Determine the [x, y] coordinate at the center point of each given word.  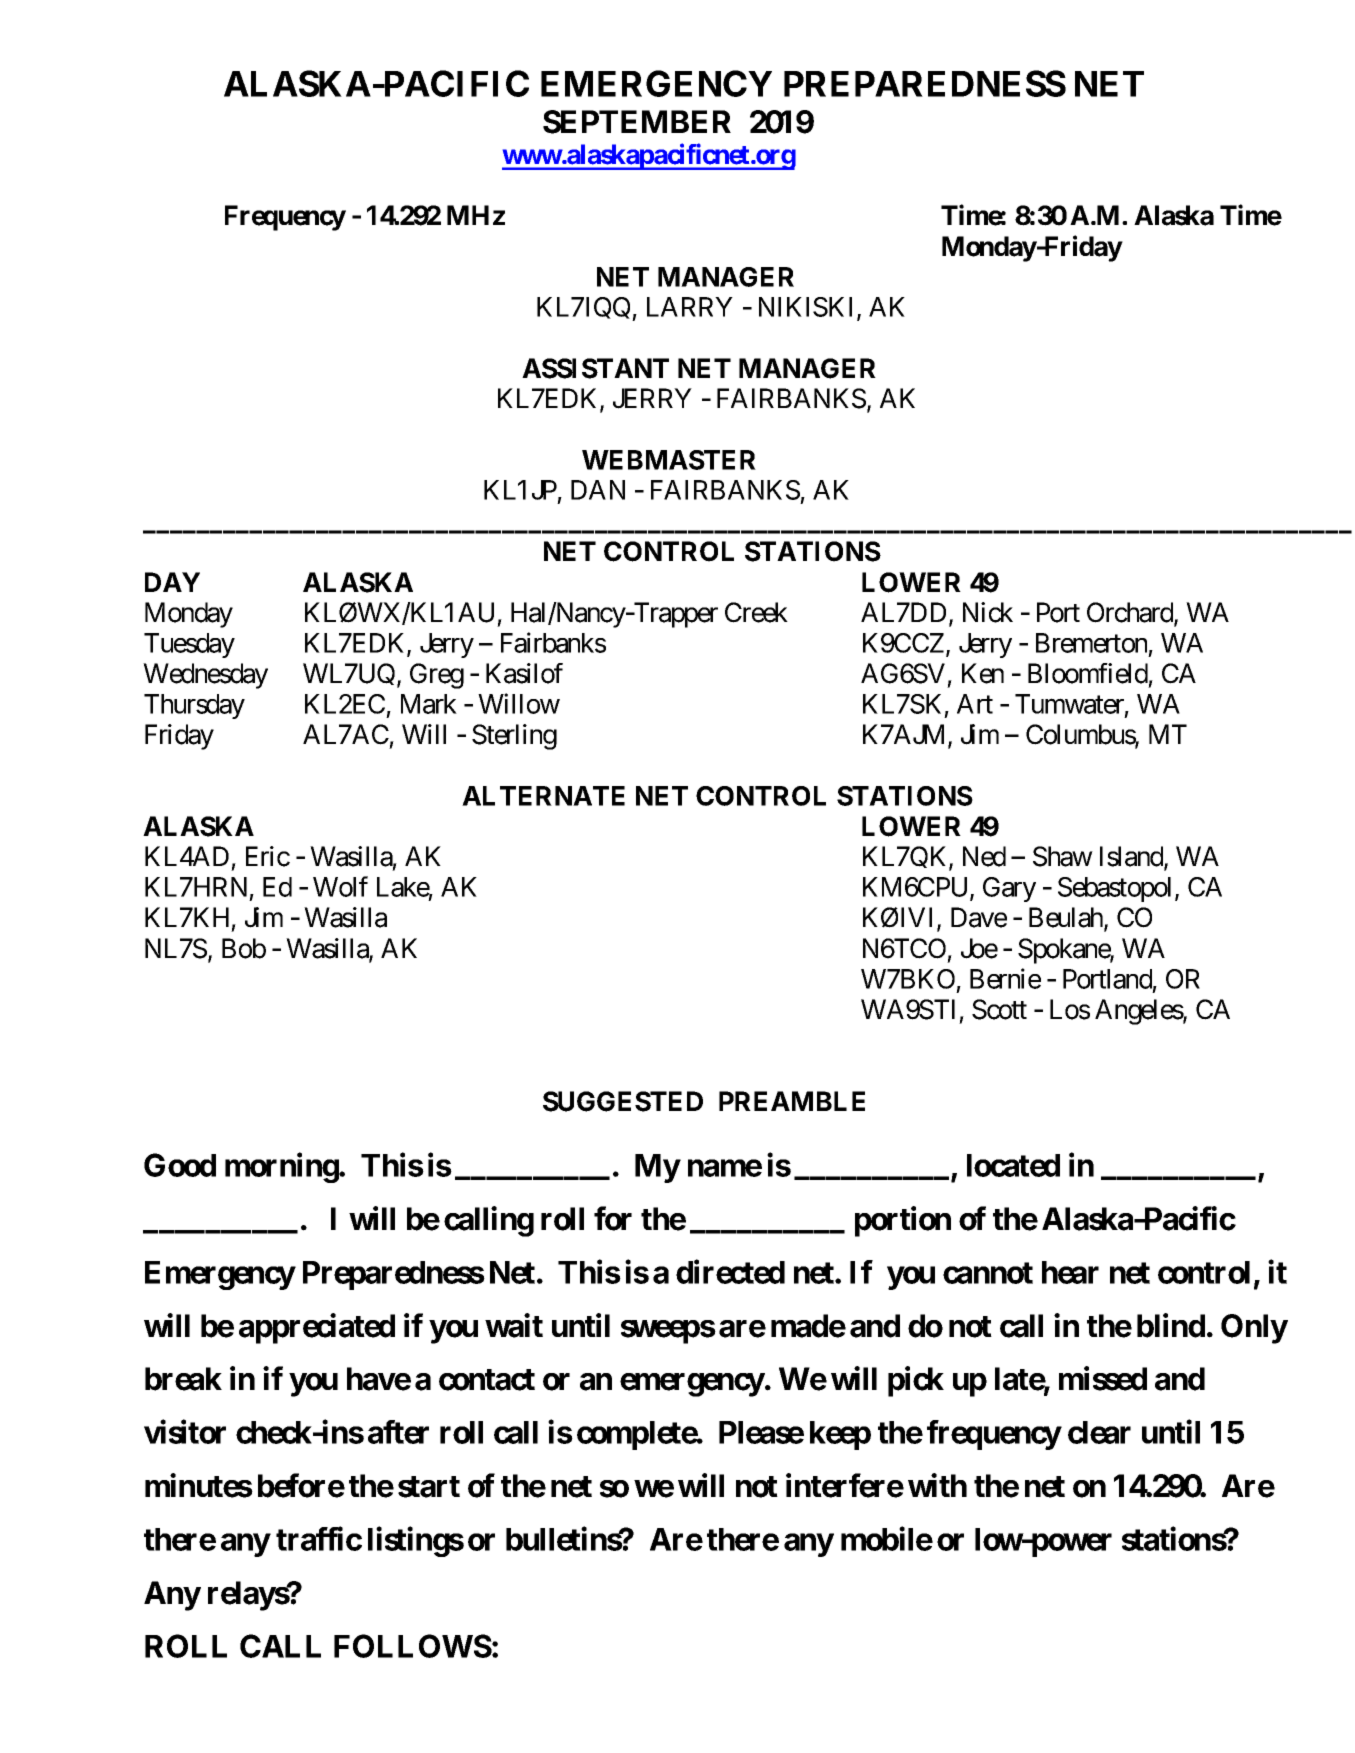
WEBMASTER [669, 460]
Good [180, 1165]
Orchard [1131, 613]
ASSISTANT [595, 368]
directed [730, 1272]
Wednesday [205, 676]
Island [1132, 857]
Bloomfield [1088, 673]
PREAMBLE [792, 1101]
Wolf [340, 886]
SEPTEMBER [637, 122]
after [398, 1432]
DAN [598, 490]
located [1013, 1165]
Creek [756, 612]
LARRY [690, 307]
